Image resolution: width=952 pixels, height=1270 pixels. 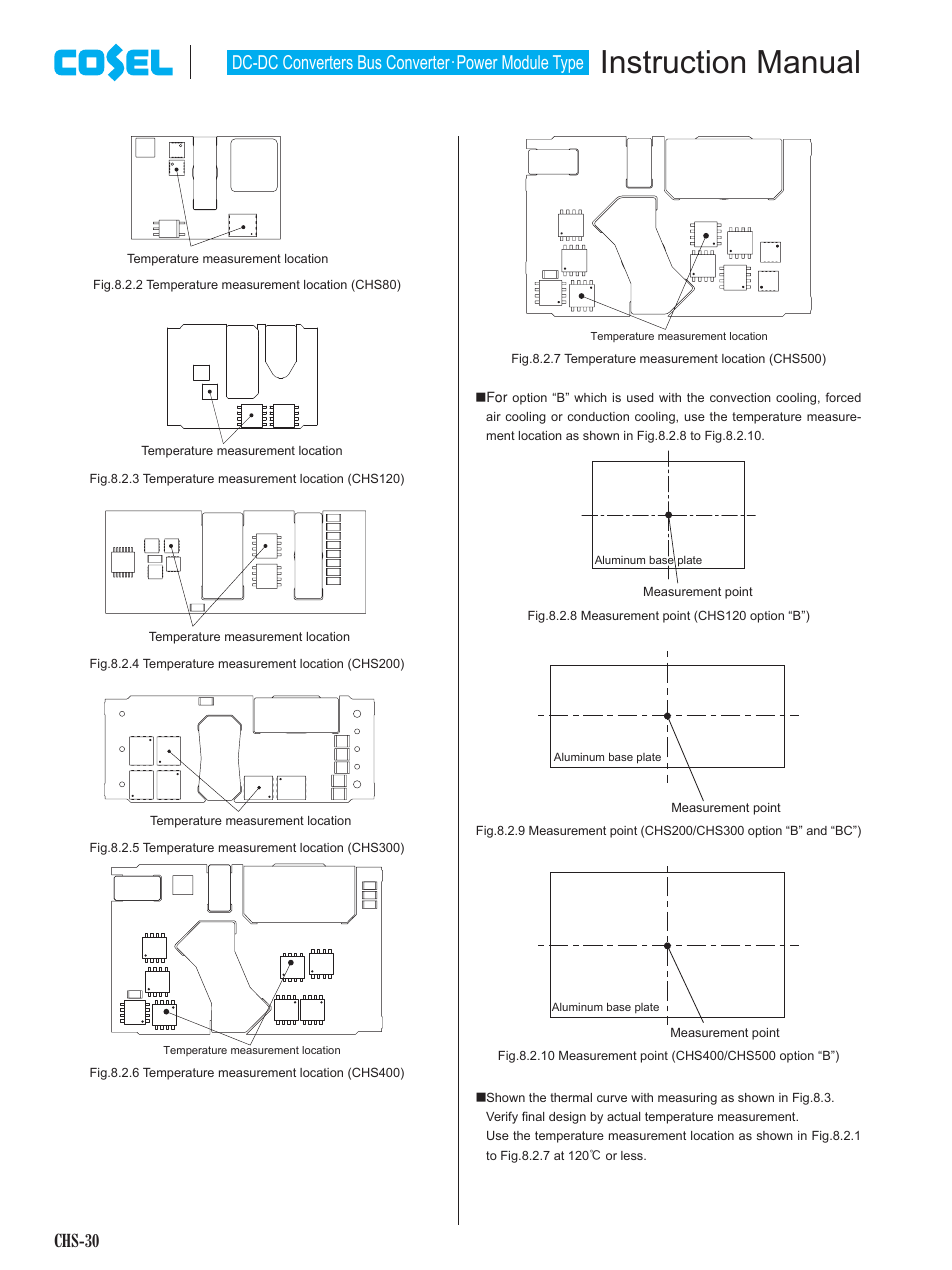 I want to click on actual, so click(x=623, y=1116).
